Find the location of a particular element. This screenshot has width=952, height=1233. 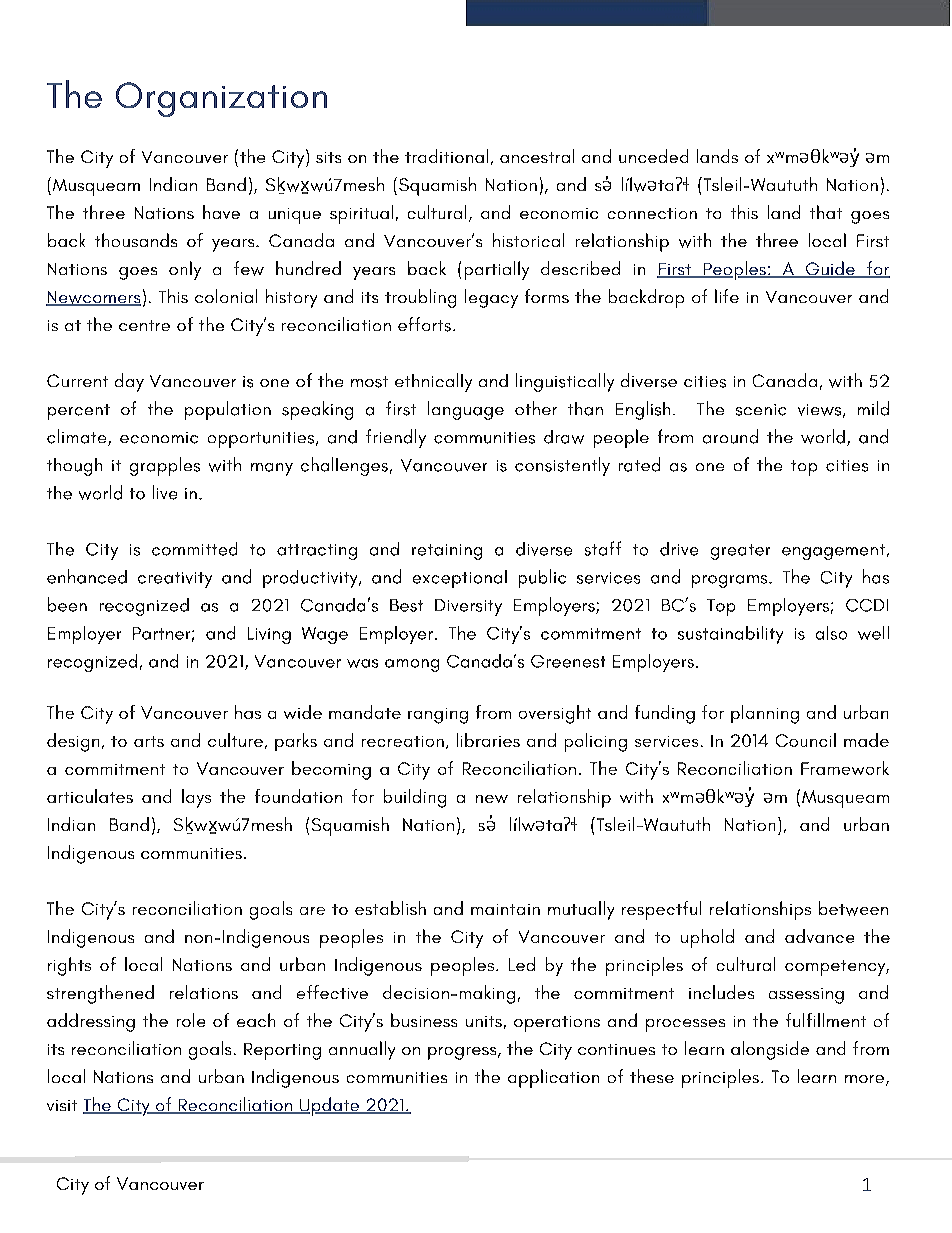

that is located at coordinates (826, 212).
